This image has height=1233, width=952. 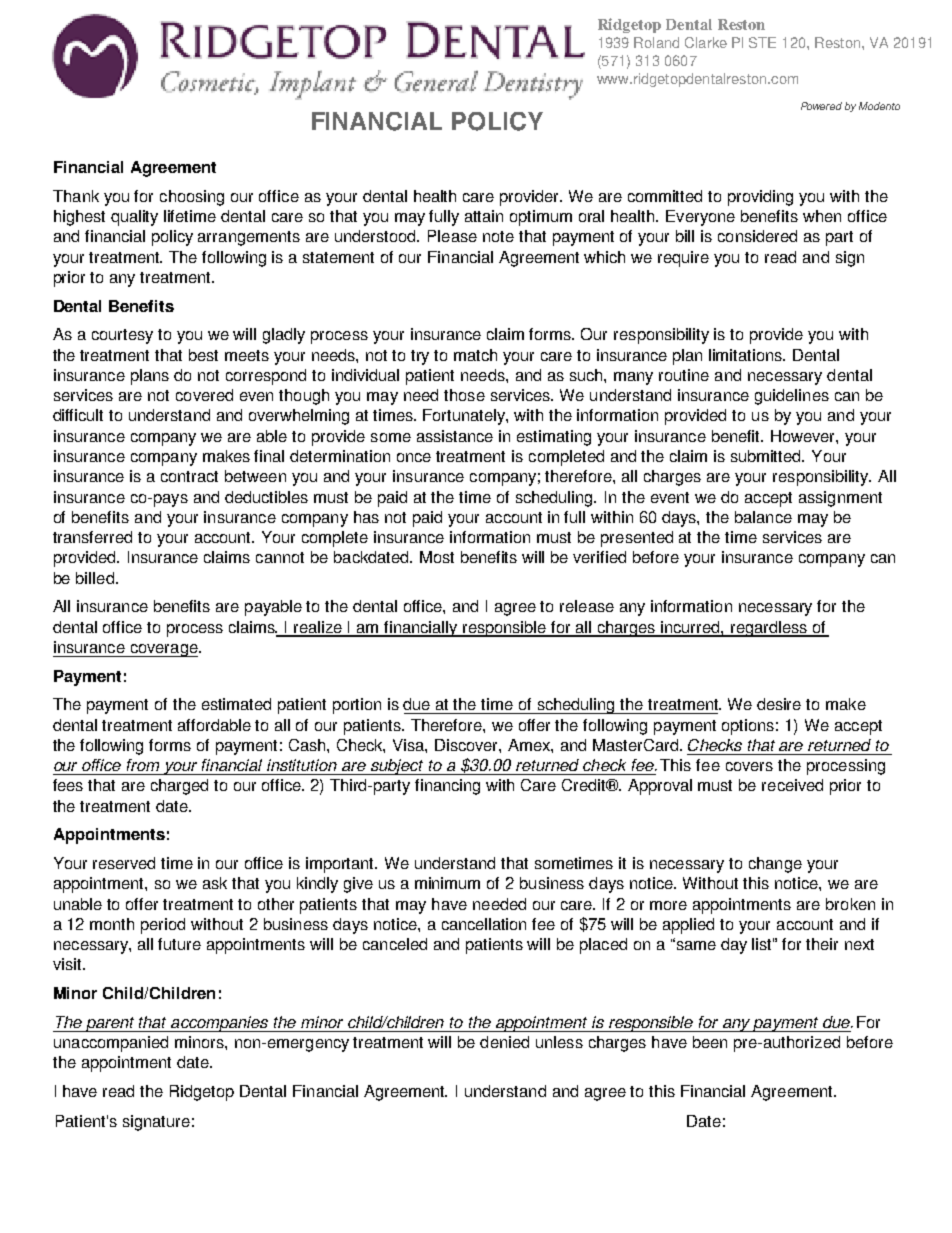 I want to click on covered, so click(x=204, y=395).
